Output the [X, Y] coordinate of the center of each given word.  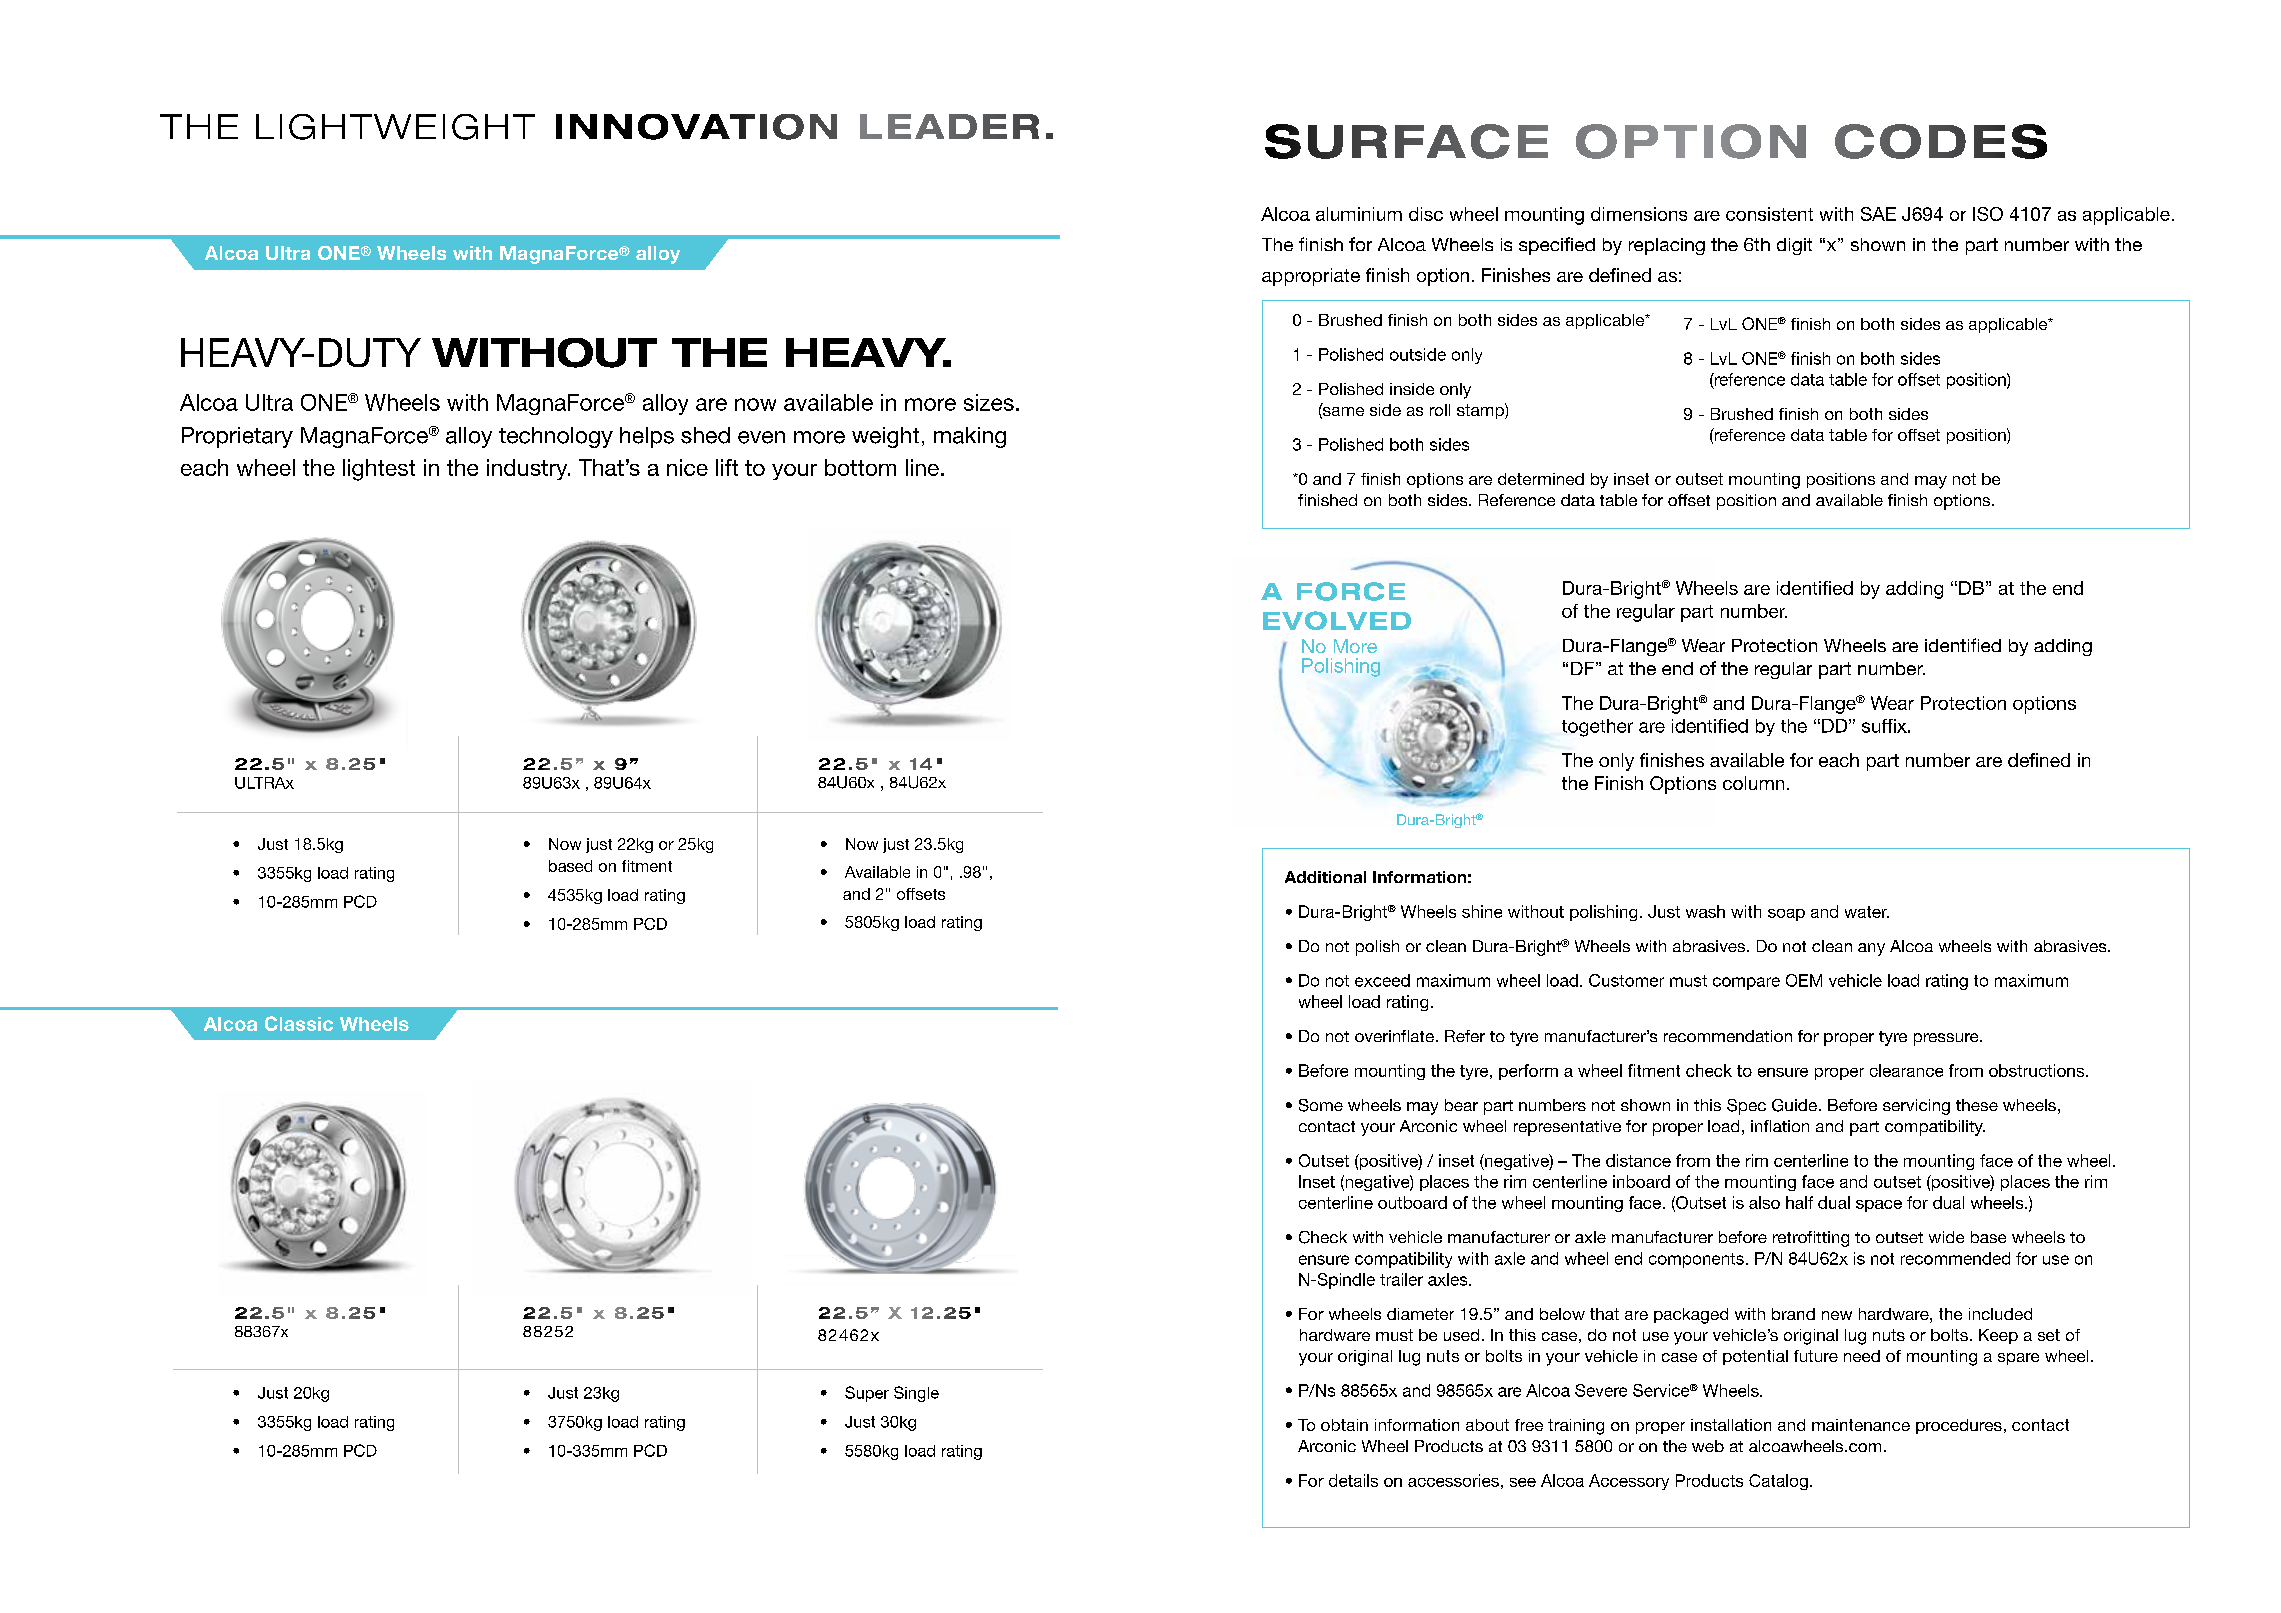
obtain [1344, 1425]
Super [867, 1394]
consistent [1769, 214]
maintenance [1861, 1425]
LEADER [949, 126]
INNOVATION [696, 127]
